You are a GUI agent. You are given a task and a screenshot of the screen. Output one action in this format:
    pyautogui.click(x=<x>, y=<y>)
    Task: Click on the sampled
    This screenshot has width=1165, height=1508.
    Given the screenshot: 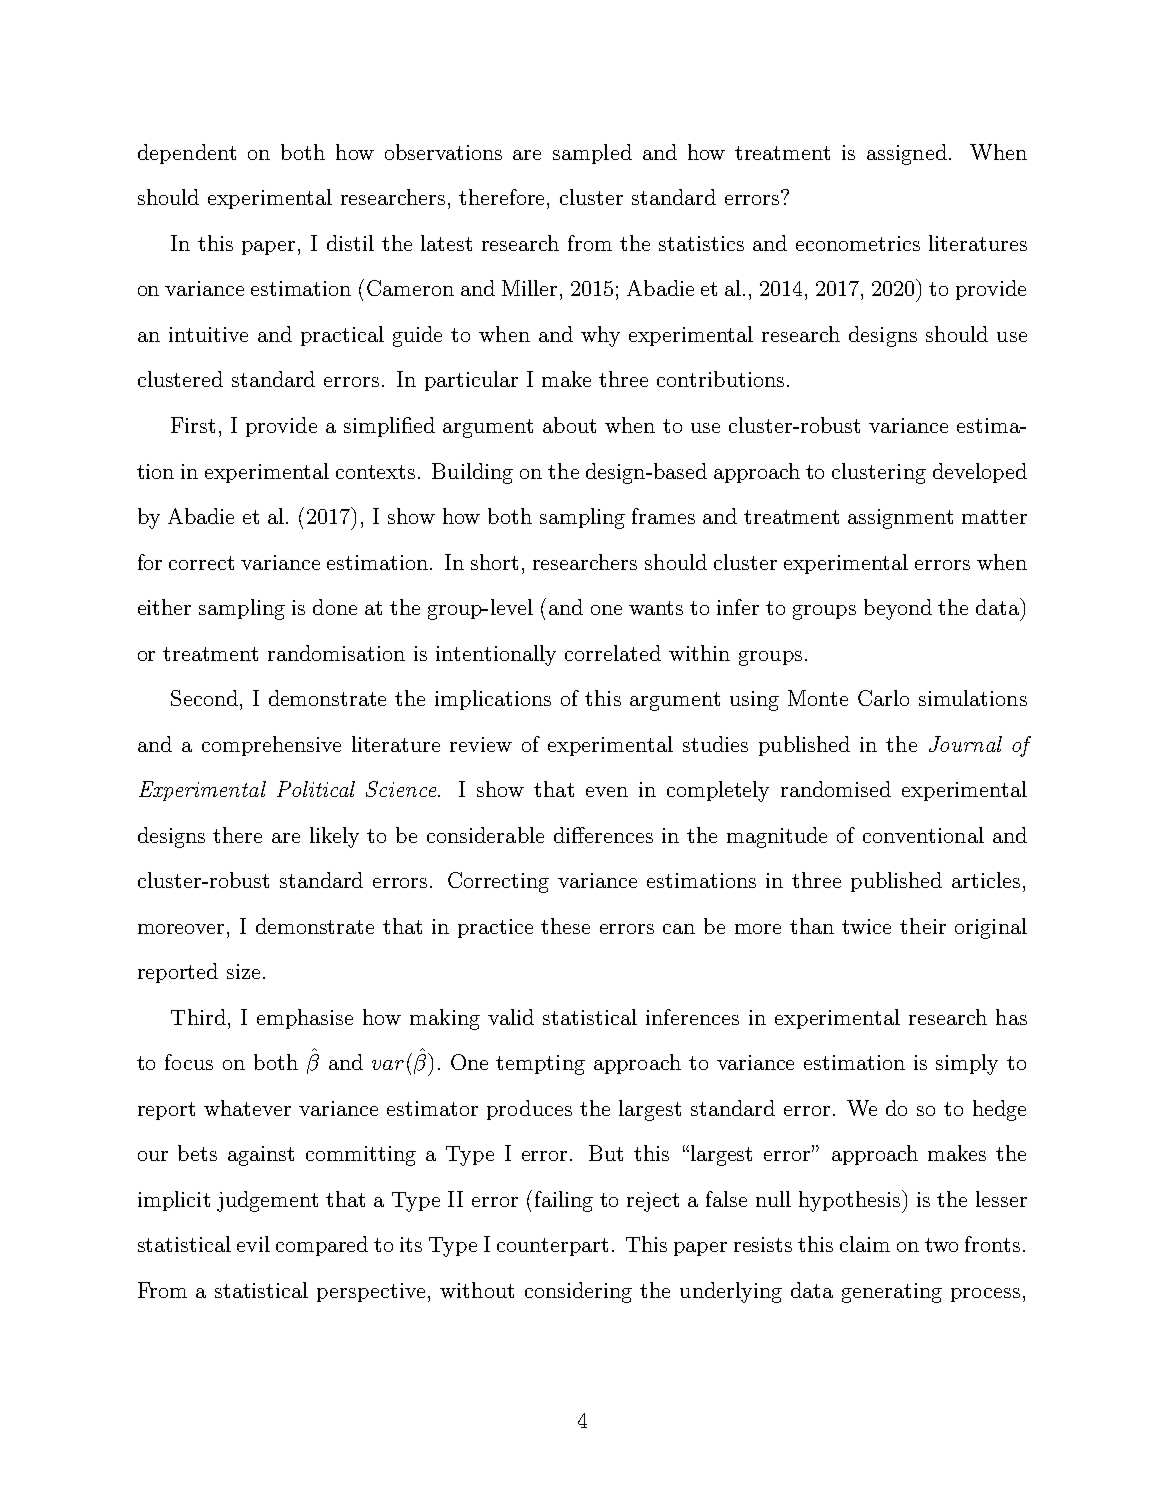 What is the action you would take?
    pyautogui.click(x=592, y=154)
